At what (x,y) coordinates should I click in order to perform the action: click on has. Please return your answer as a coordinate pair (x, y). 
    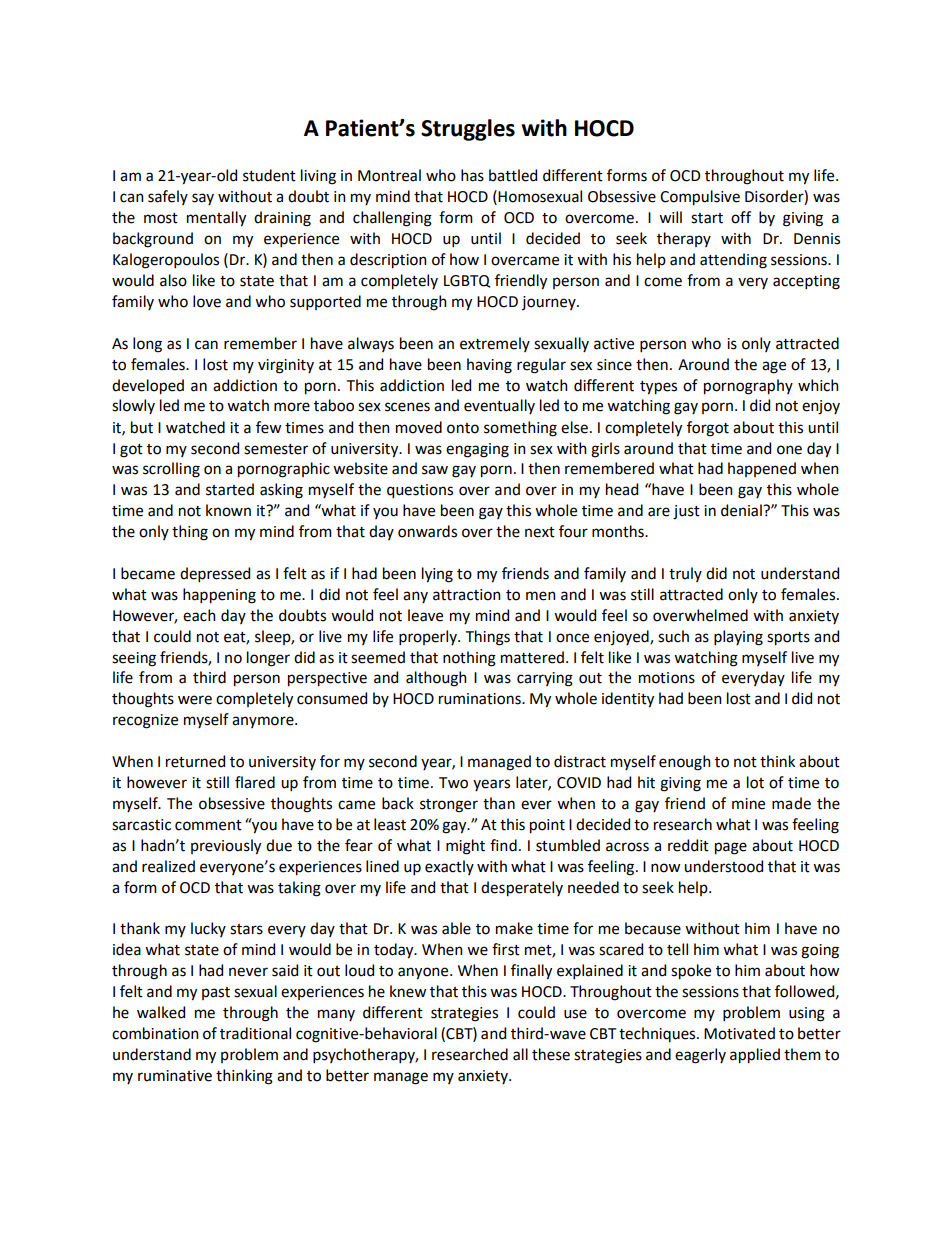
    Looking at the image, I should click on (472, 175).
